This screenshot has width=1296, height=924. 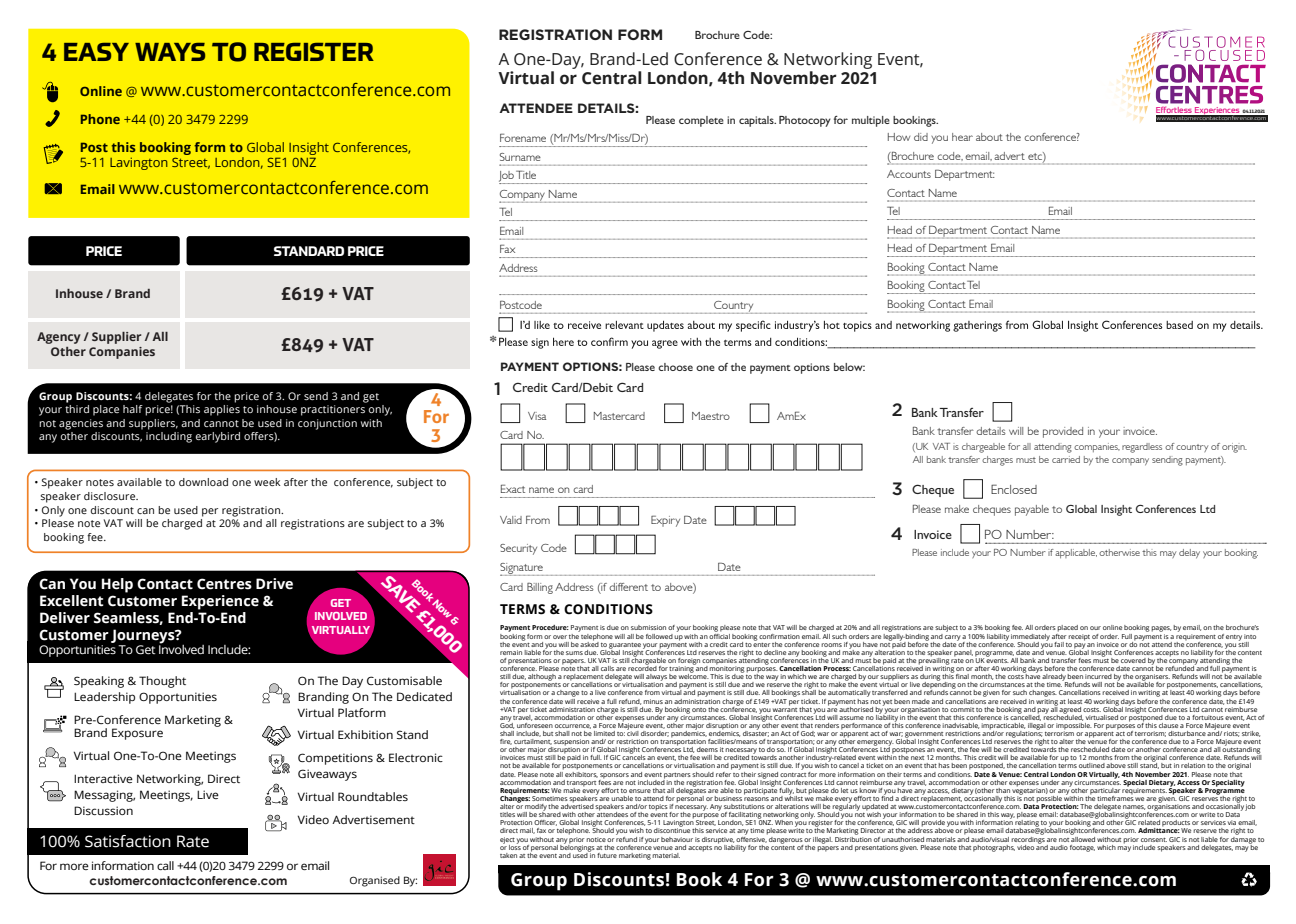 I want to click on complete, so click(x=701, y=121).
